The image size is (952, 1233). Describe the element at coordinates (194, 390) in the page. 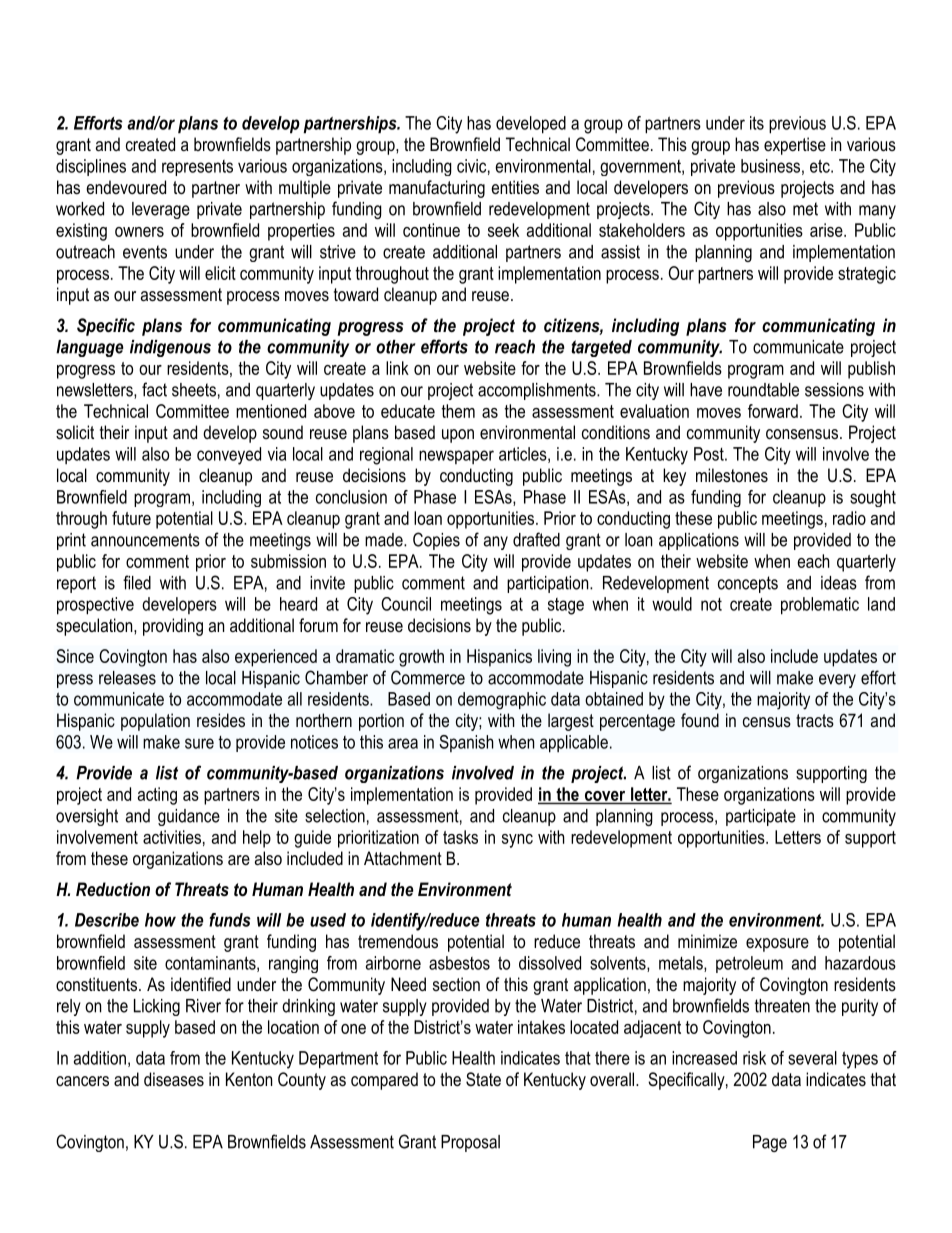

I see `sheets` at that location.
